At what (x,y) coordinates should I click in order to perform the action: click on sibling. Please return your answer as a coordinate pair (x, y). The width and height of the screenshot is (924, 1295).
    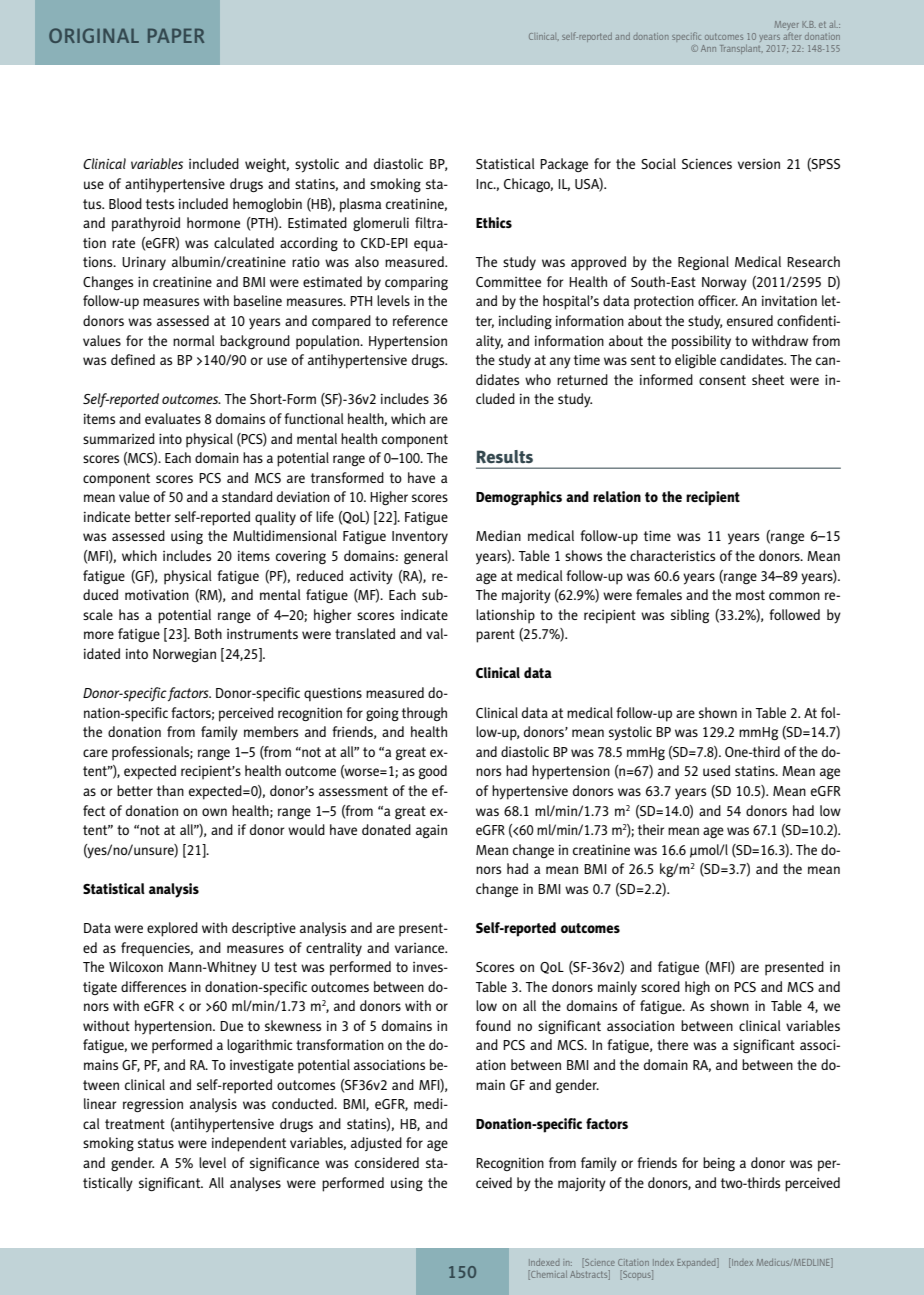
    Looking at the image, I should click on (690, 616).
